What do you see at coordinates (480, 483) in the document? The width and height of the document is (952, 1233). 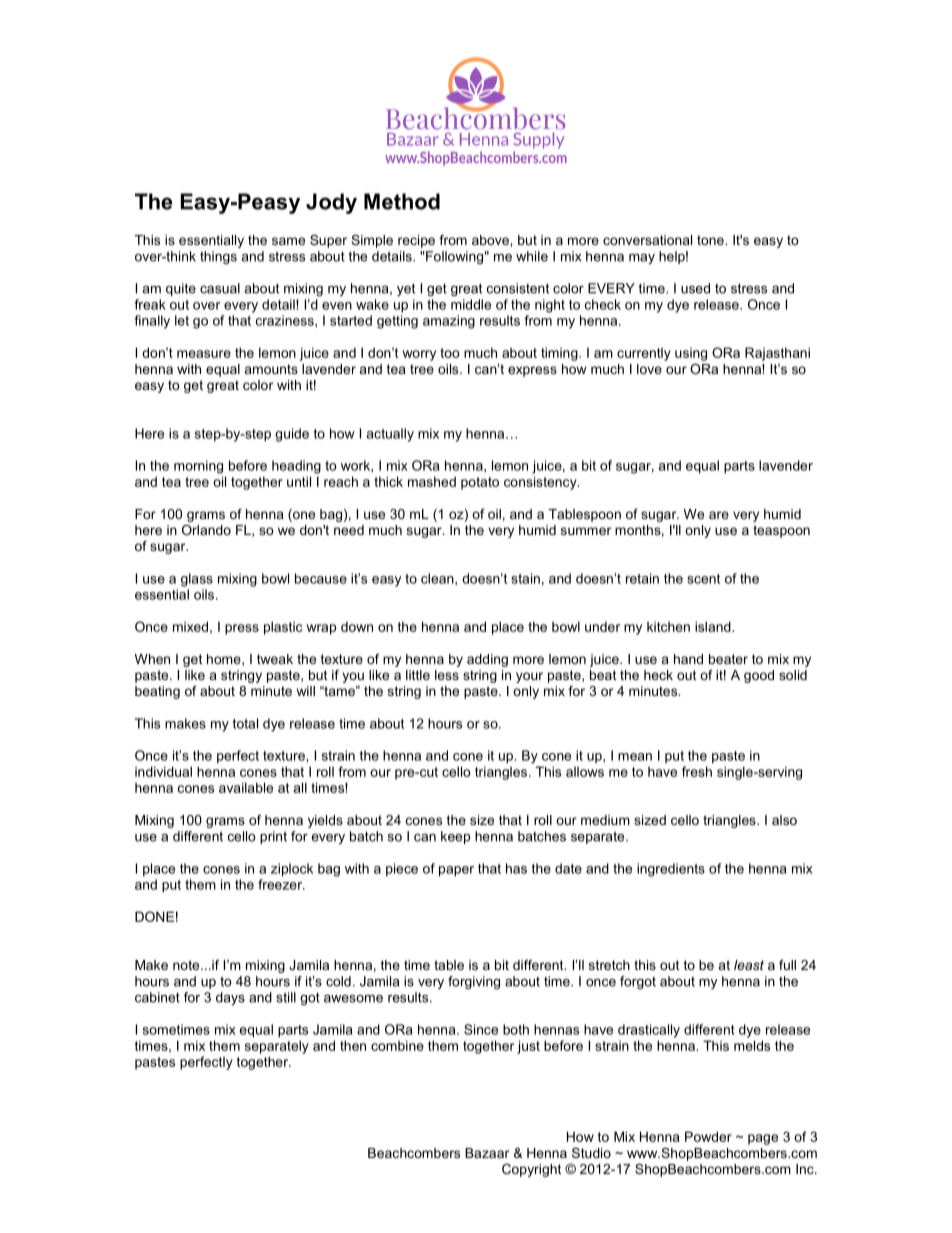 I see `potato` at bounding box center [480, 483].
